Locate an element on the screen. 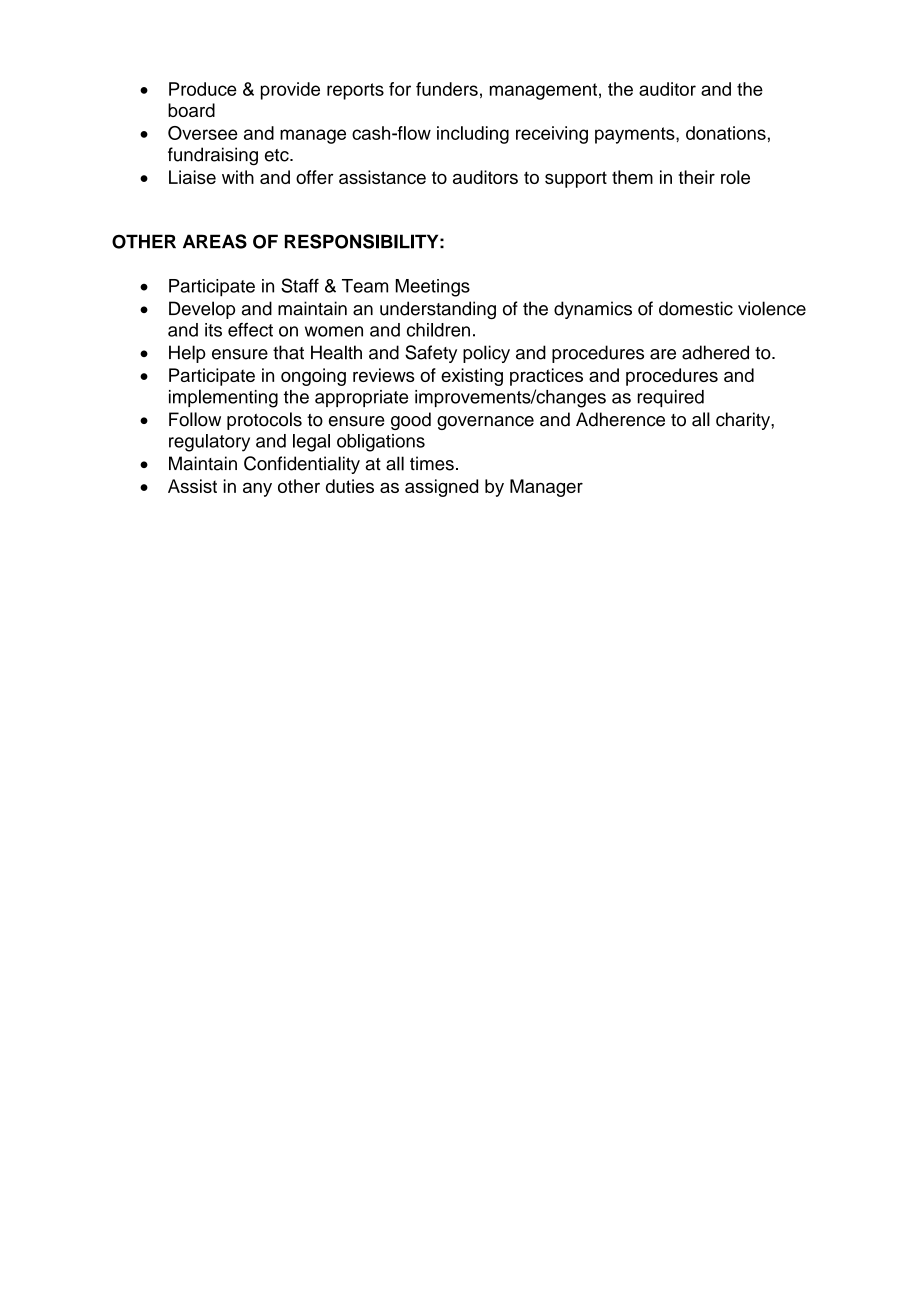  policy is located at coordinates (486, 354).
